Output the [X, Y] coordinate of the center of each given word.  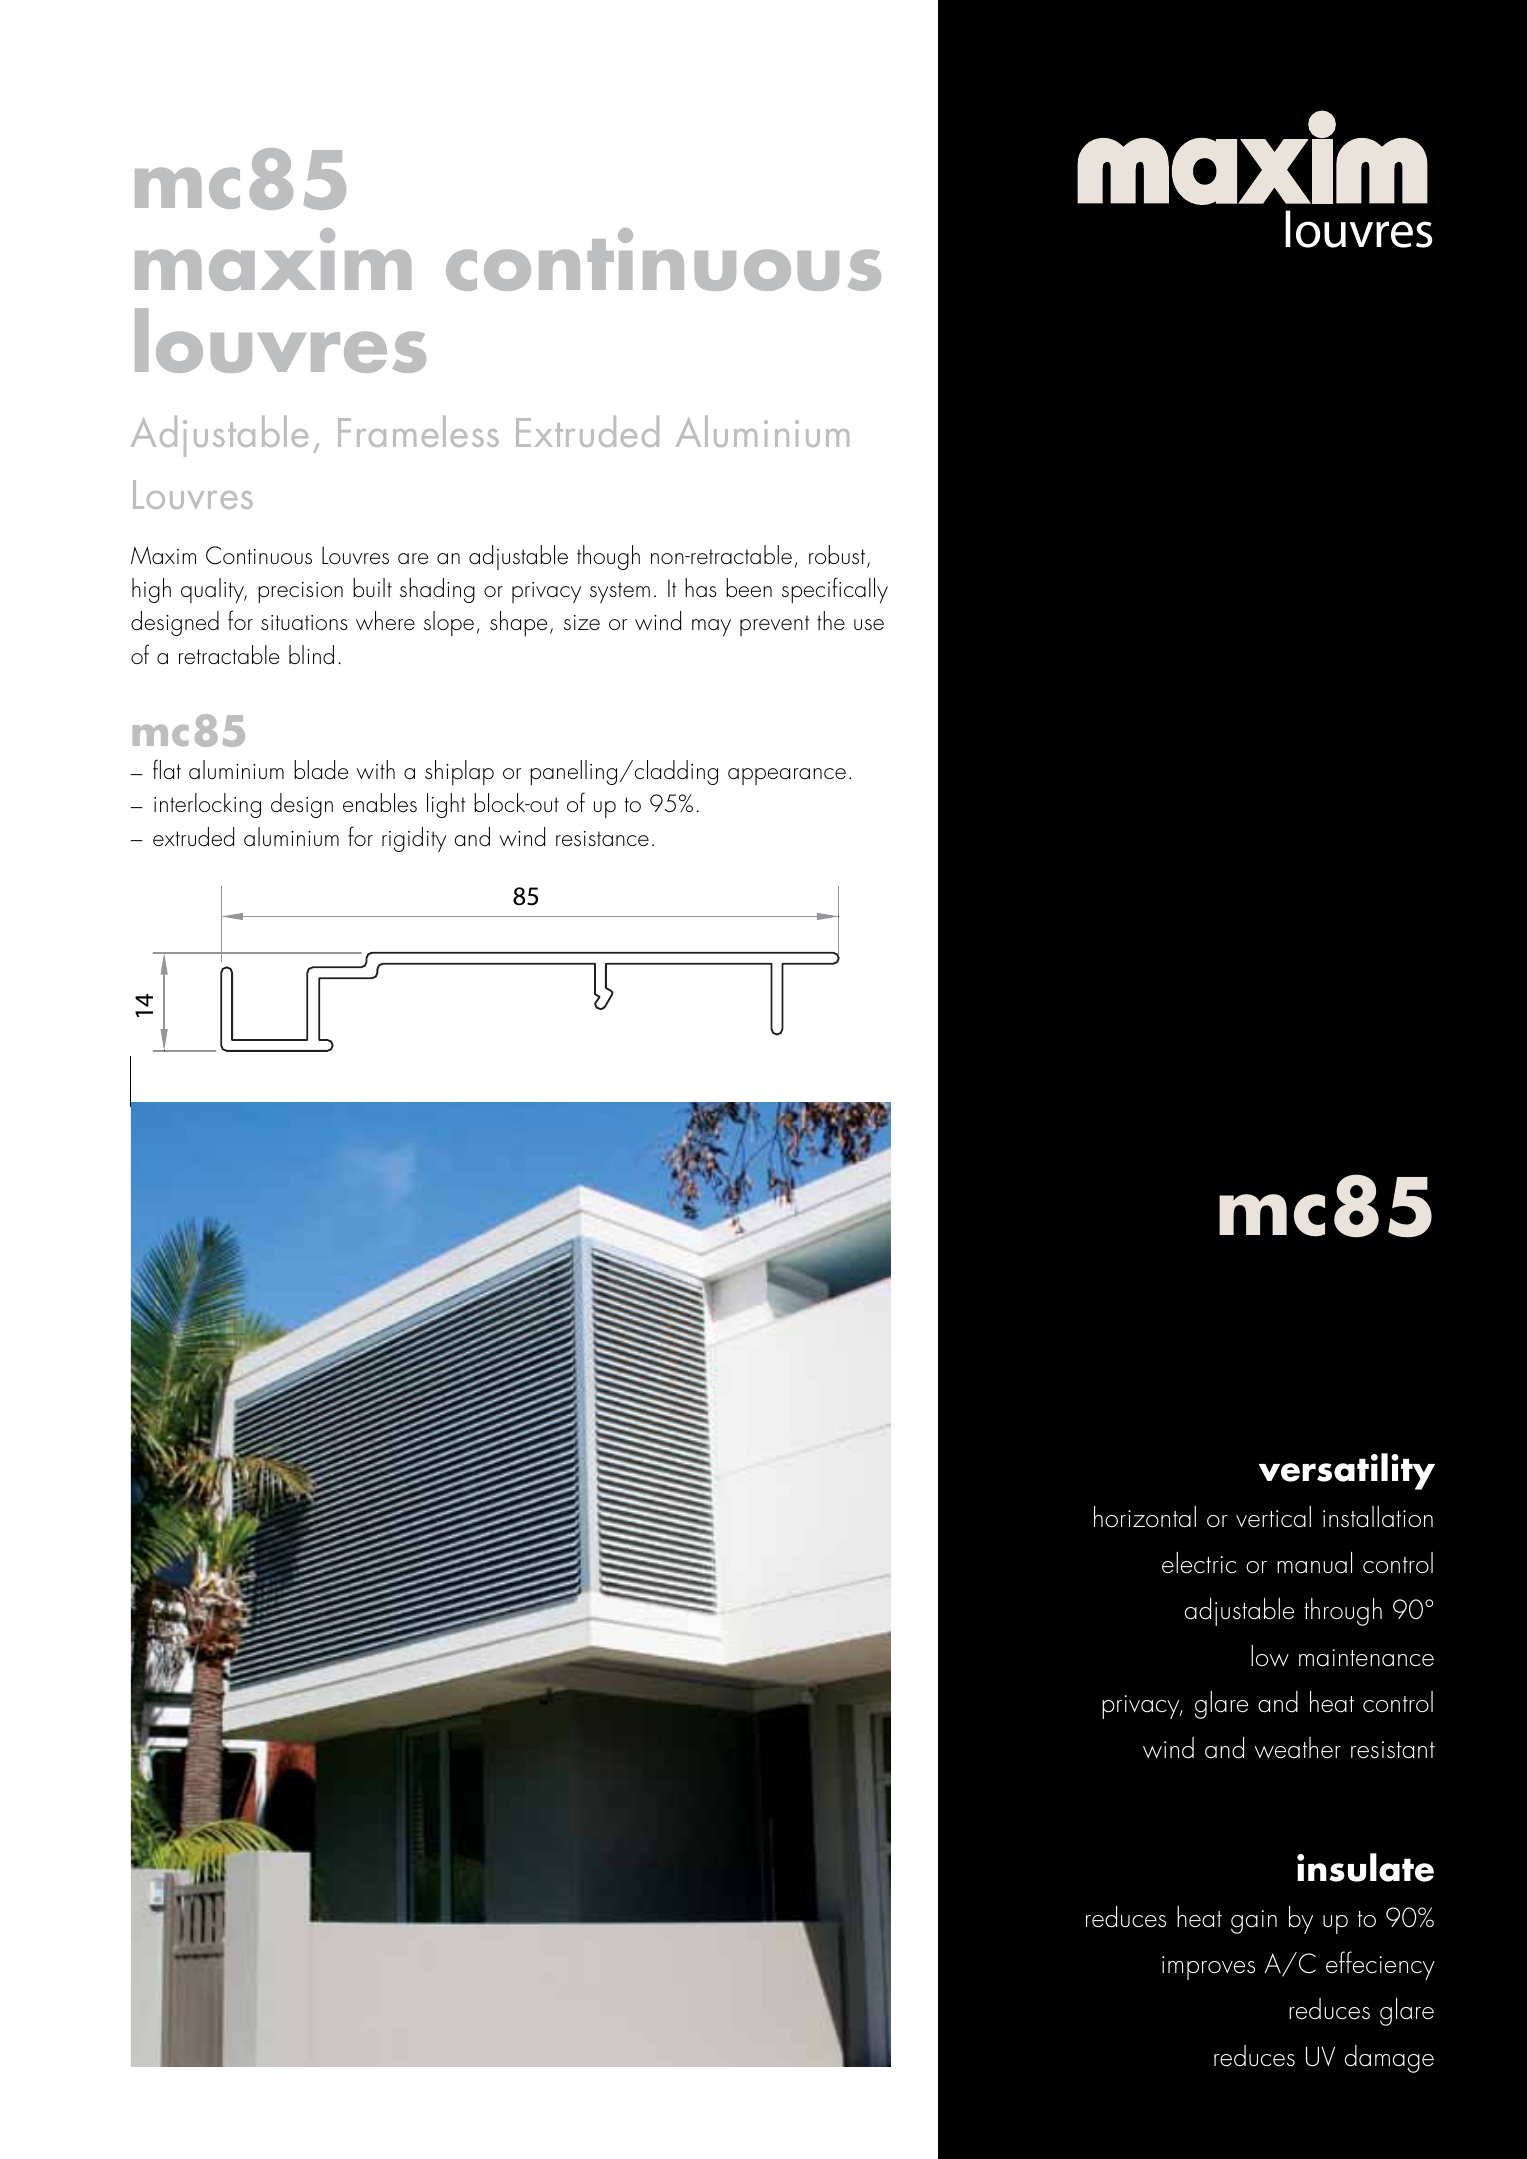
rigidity [414, 839]
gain [1254, 1922]
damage [1389, 2059]
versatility [1346, 1471]
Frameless [418, 431]
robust [838, 556]
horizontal [1145, 1517]
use [869, 624]
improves [1208, 1968]
